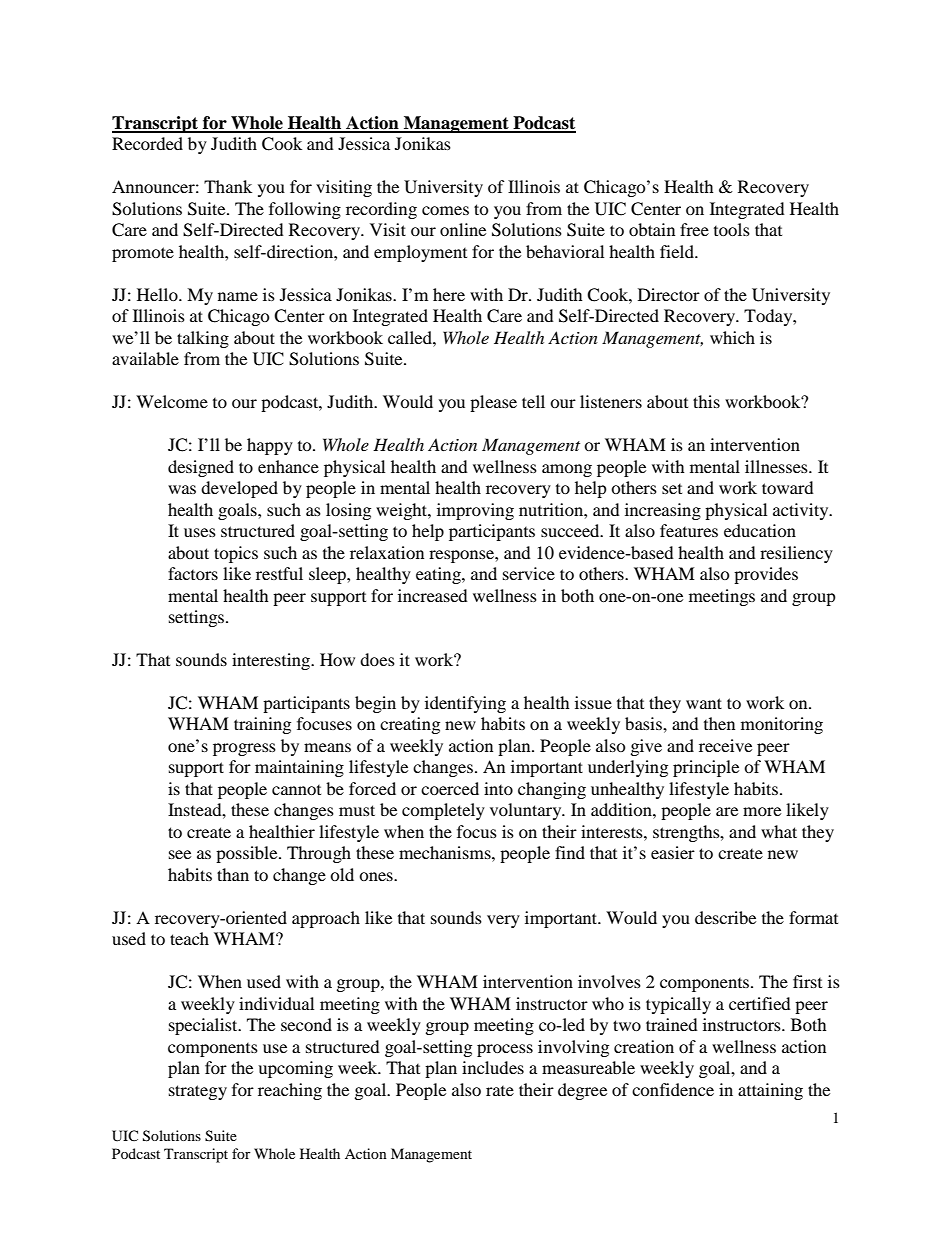  Describe the element at coordinates (236, 554) in the page. I see `topics` at that location.
